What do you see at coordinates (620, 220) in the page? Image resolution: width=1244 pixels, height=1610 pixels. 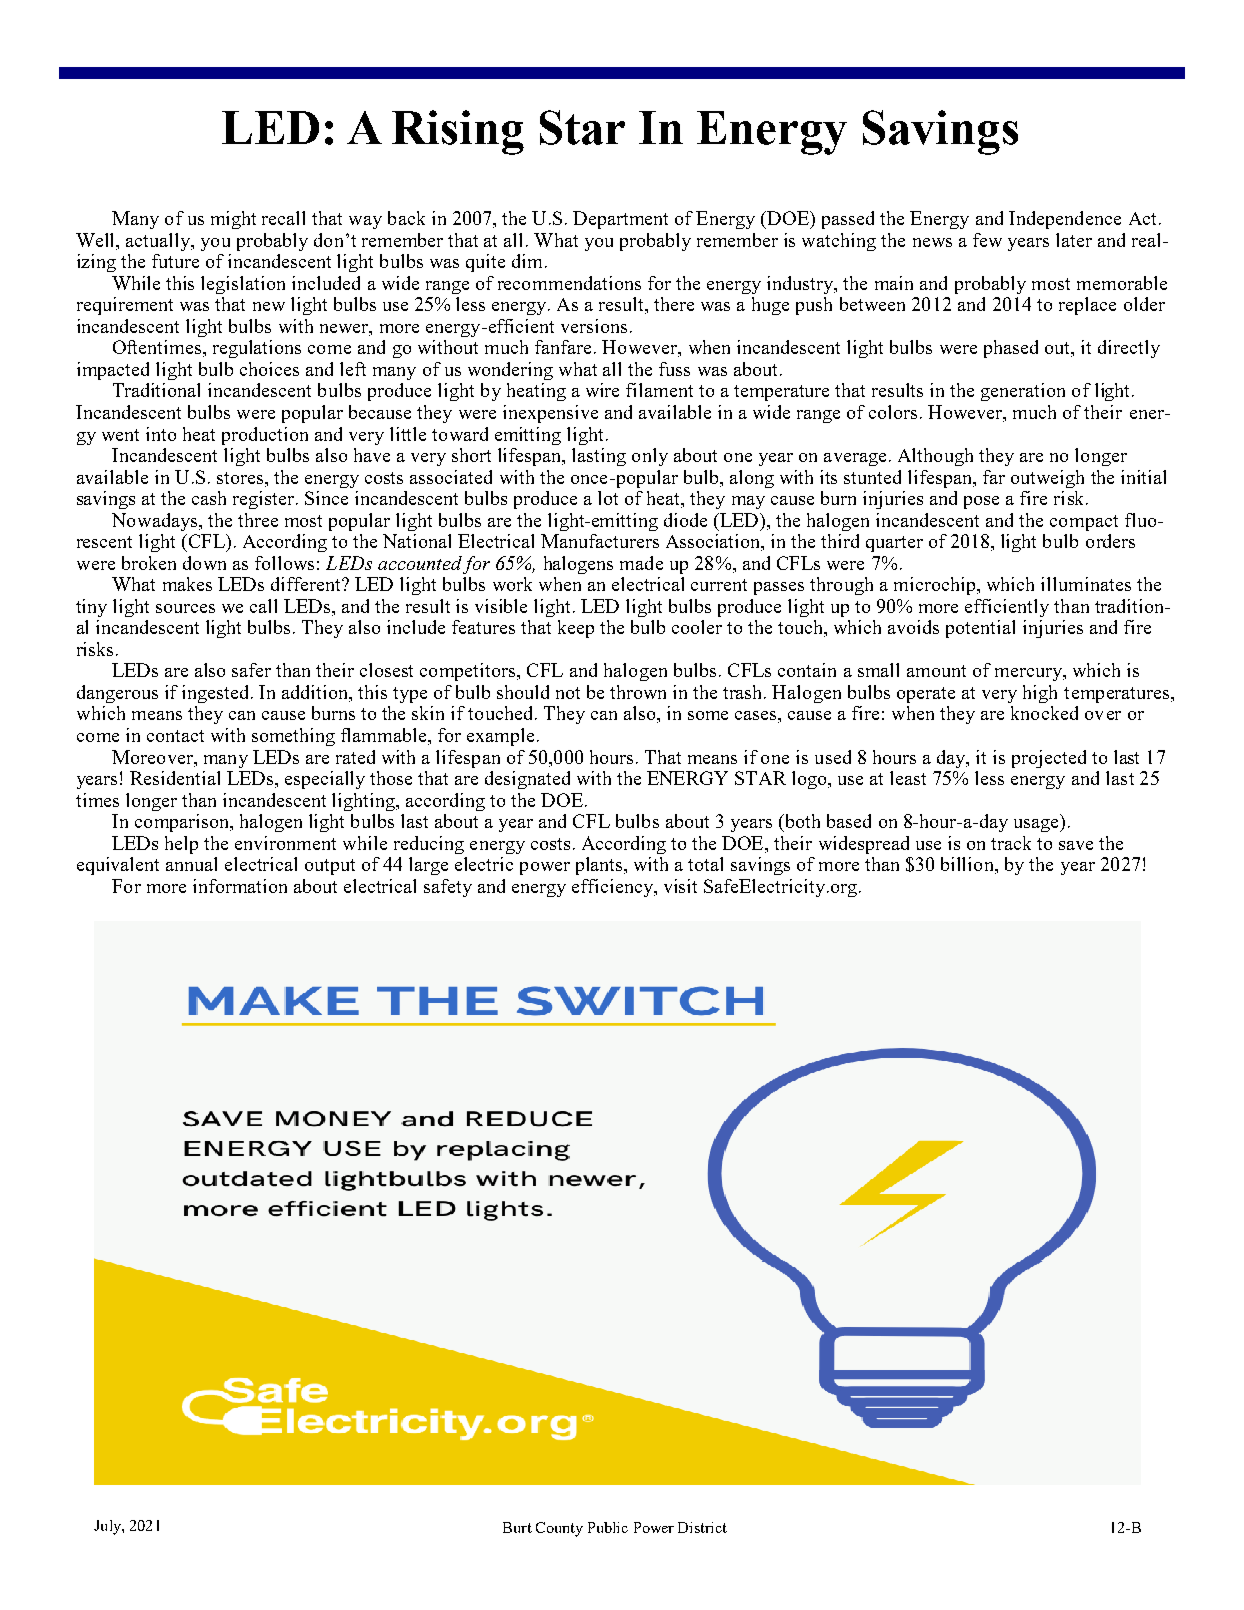 I see `Department` at bounding box center [620, 220].
